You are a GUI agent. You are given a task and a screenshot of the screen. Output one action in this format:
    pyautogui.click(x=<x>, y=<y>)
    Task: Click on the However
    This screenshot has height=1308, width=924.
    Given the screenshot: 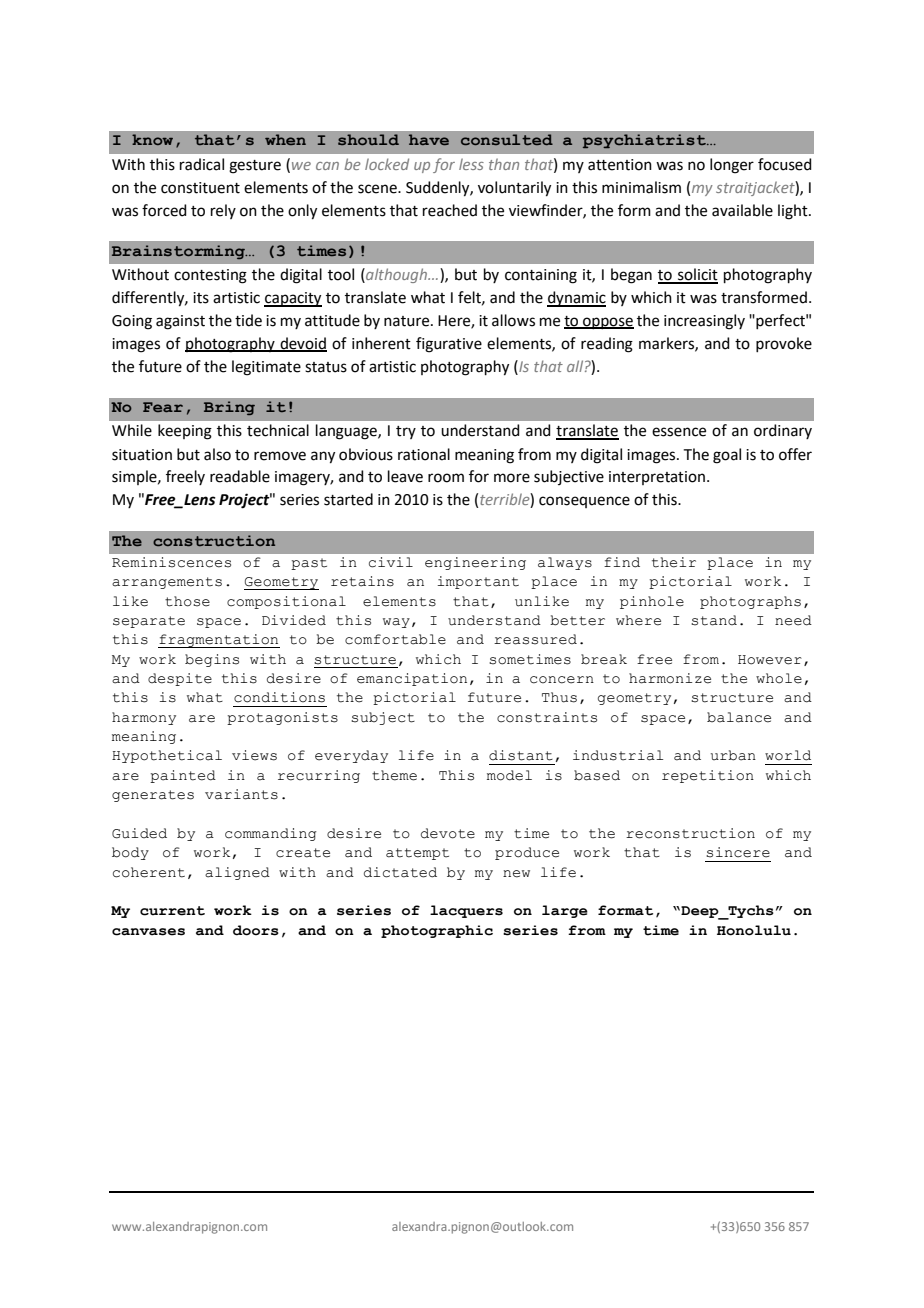 What is the action you would take?
    pyautogui.click(x=770, y=660)
